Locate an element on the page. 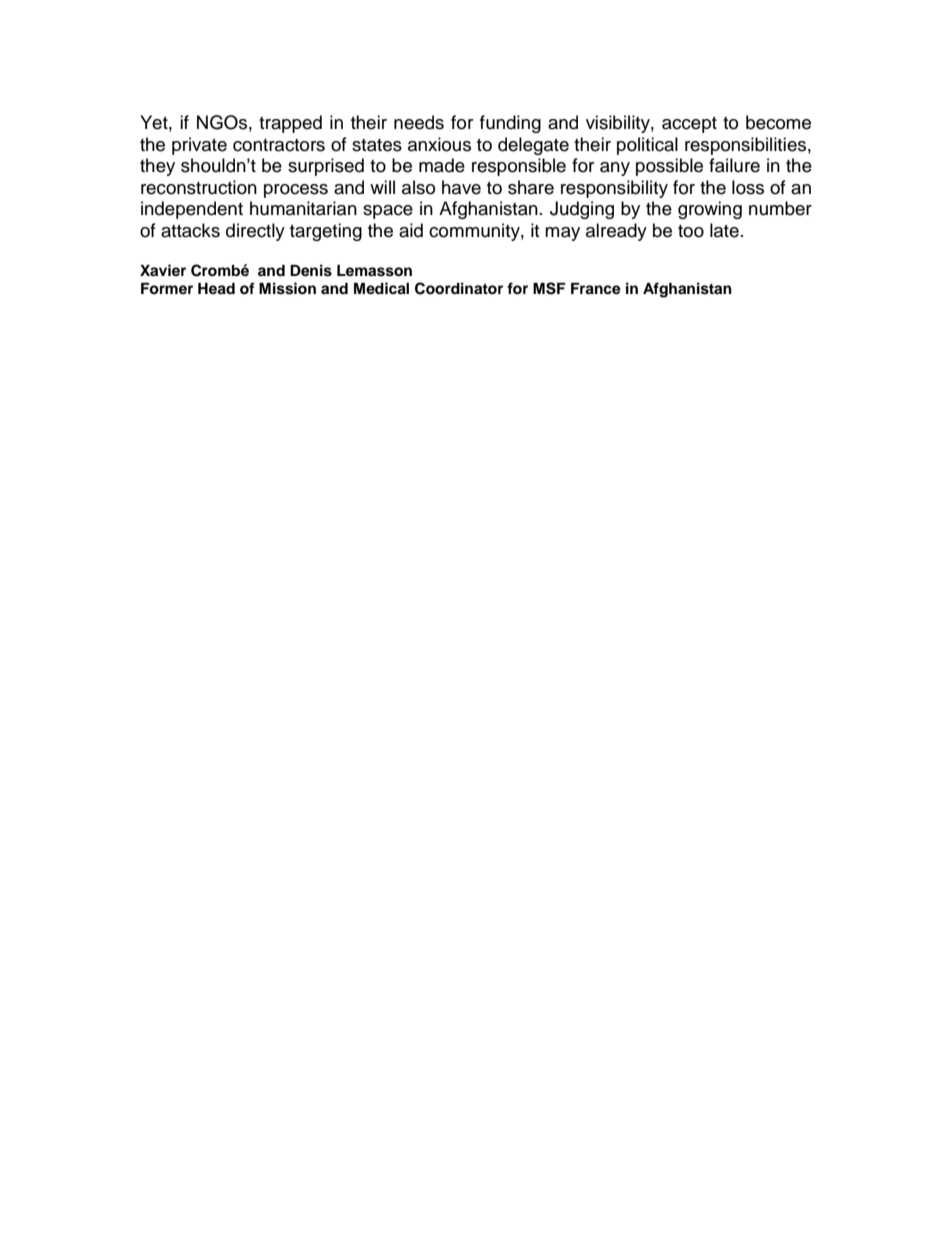 The image size is (952, 1233). accept is located at coordinates (689, 125).
